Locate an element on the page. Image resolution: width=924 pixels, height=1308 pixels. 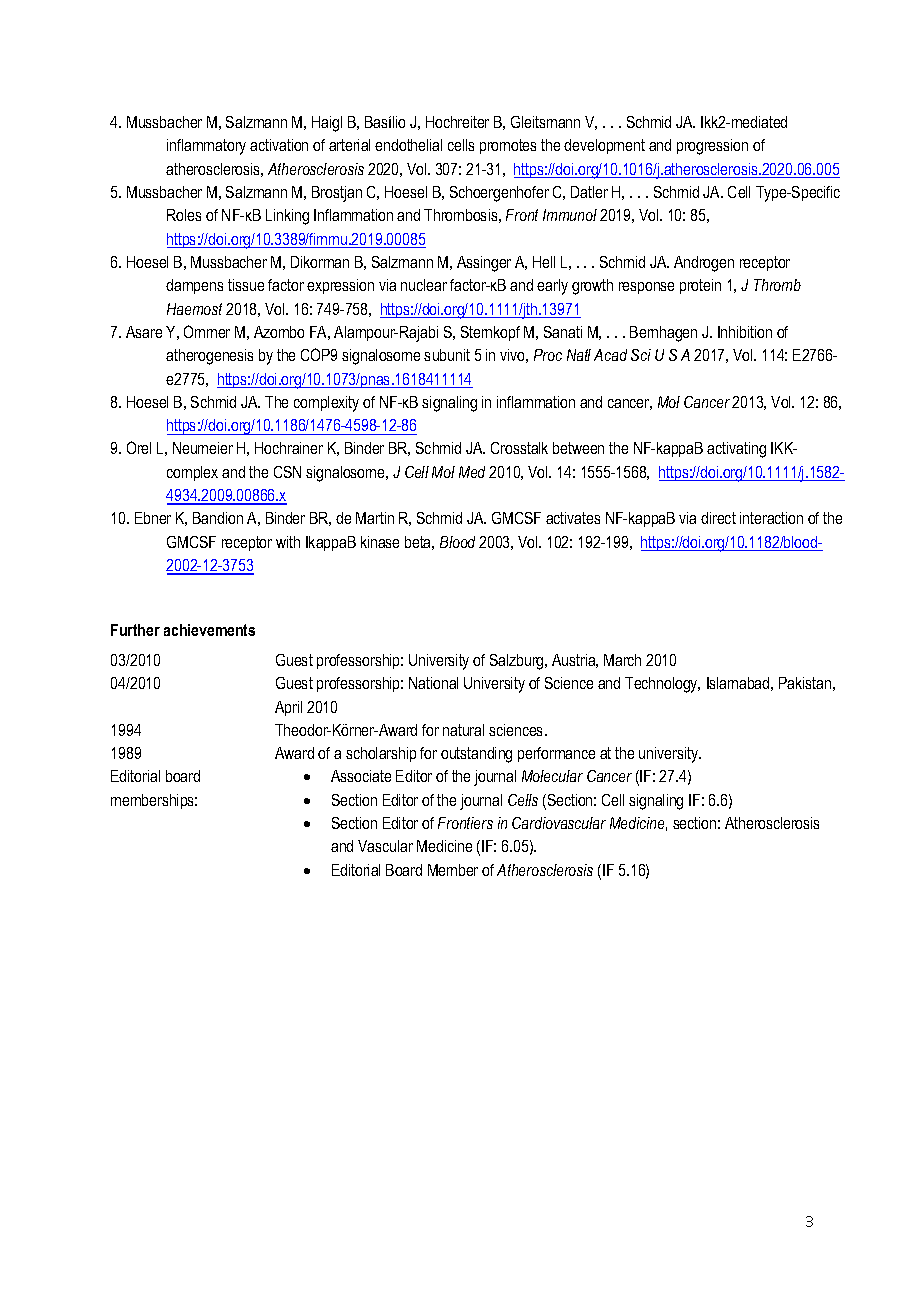
activating is located at coordinates (736, 450).
